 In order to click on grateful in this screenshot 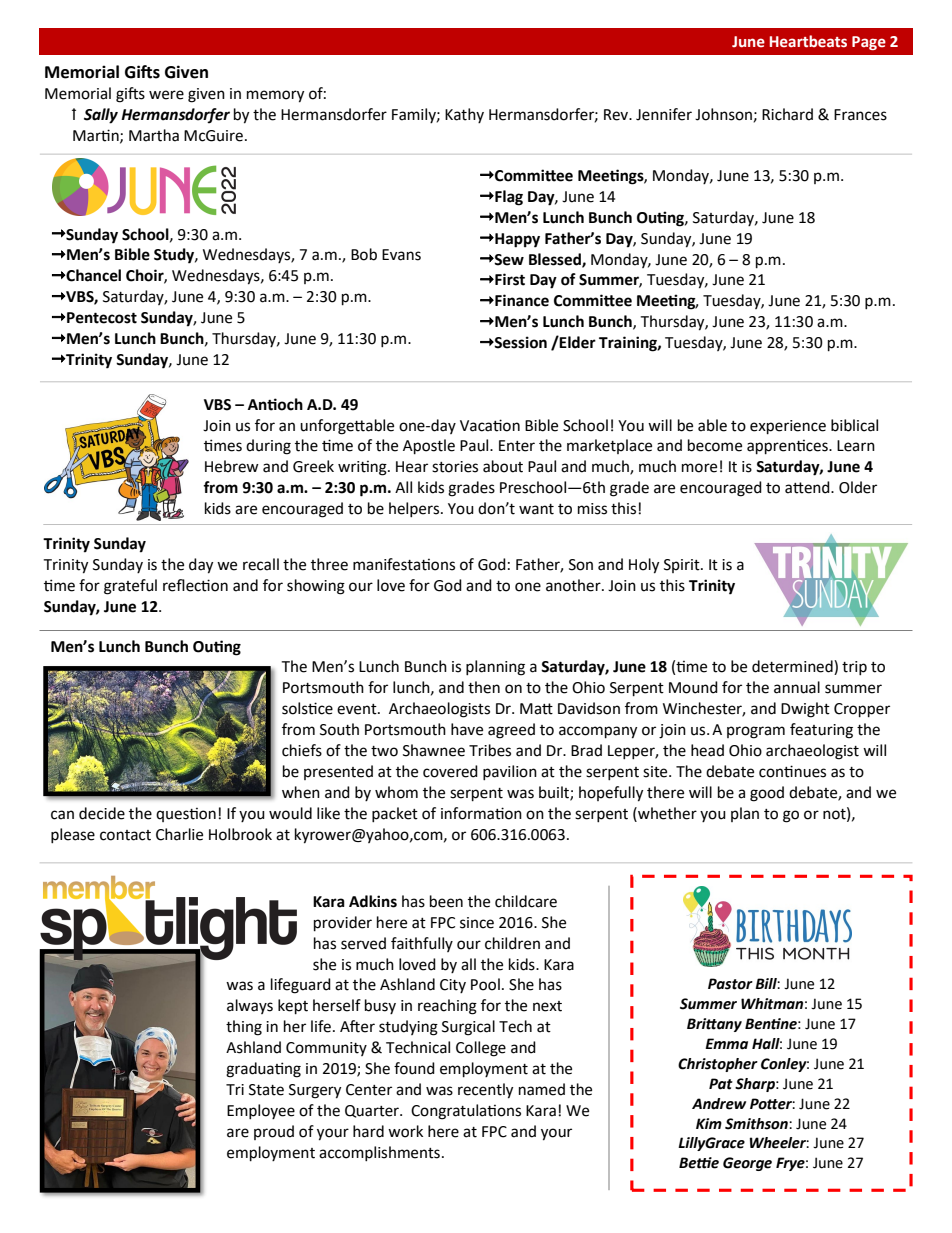, I will do `click(130, 587)`.
